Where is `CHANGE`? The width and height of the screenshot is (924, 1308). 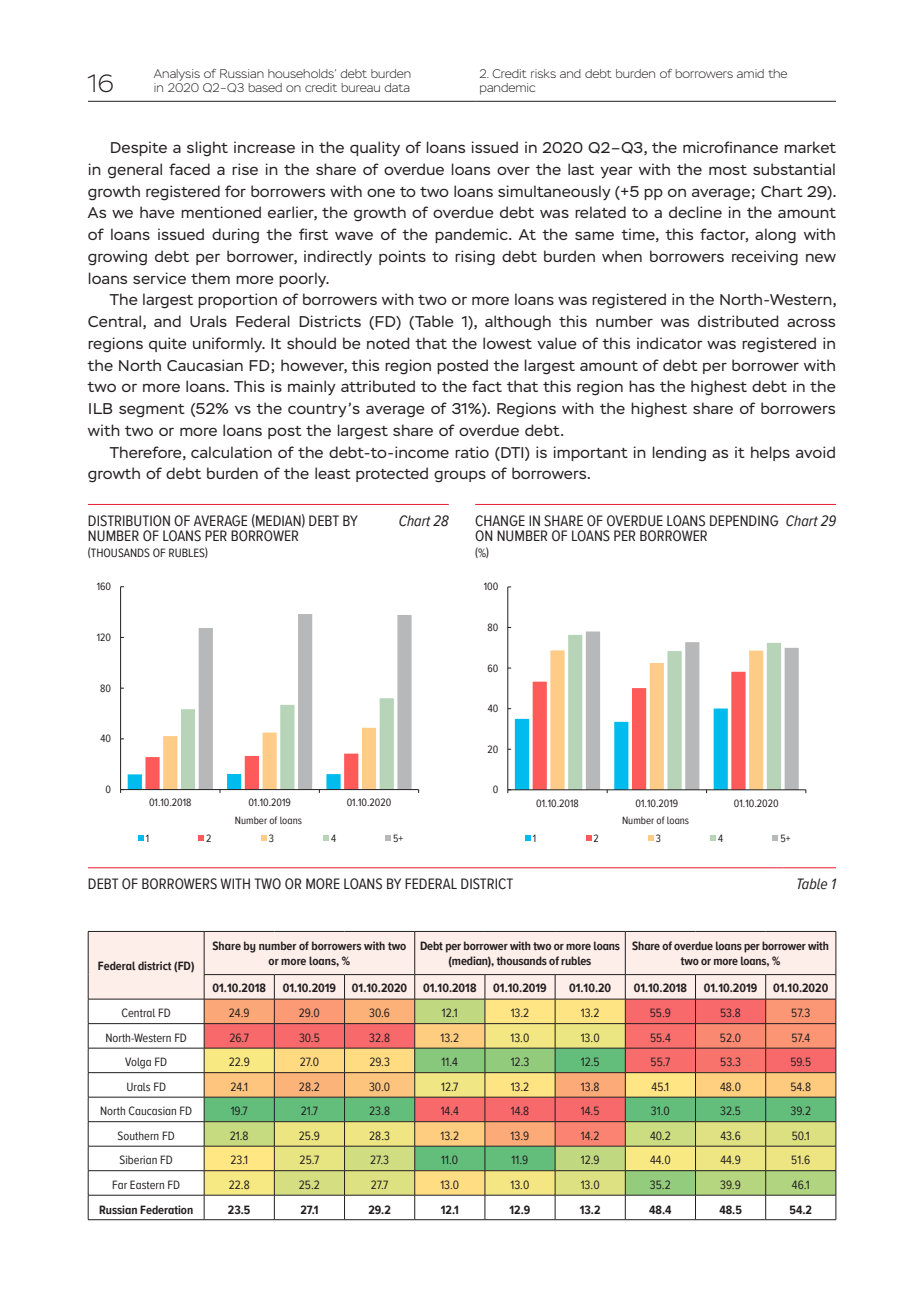
CHANGE is located at coordinates (500, 521).
